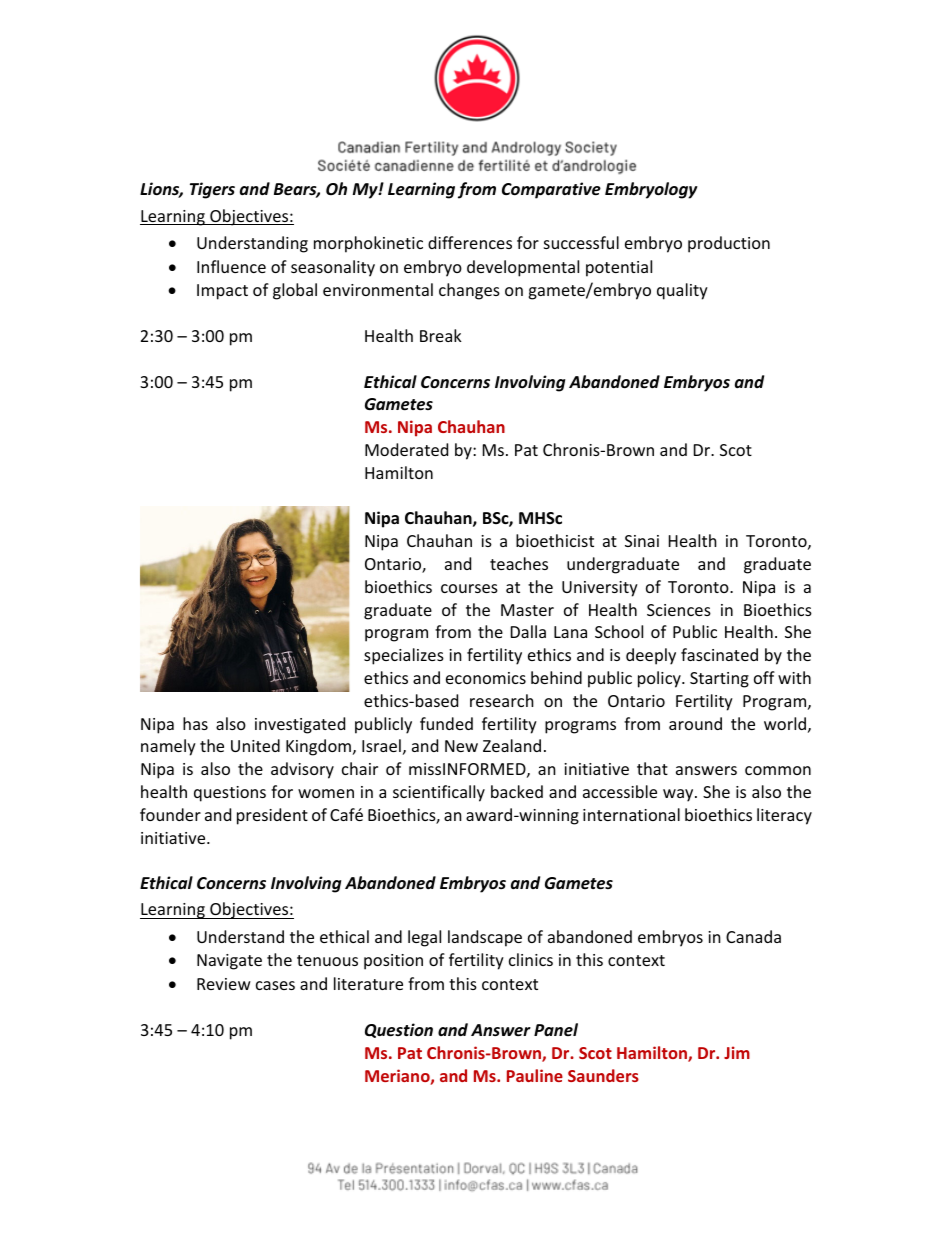 The height and width of the document is (1233, 952). What do you see at coordinates (642, 541) in the document?
I see `Sinai` at bounding box center [642, 541].
